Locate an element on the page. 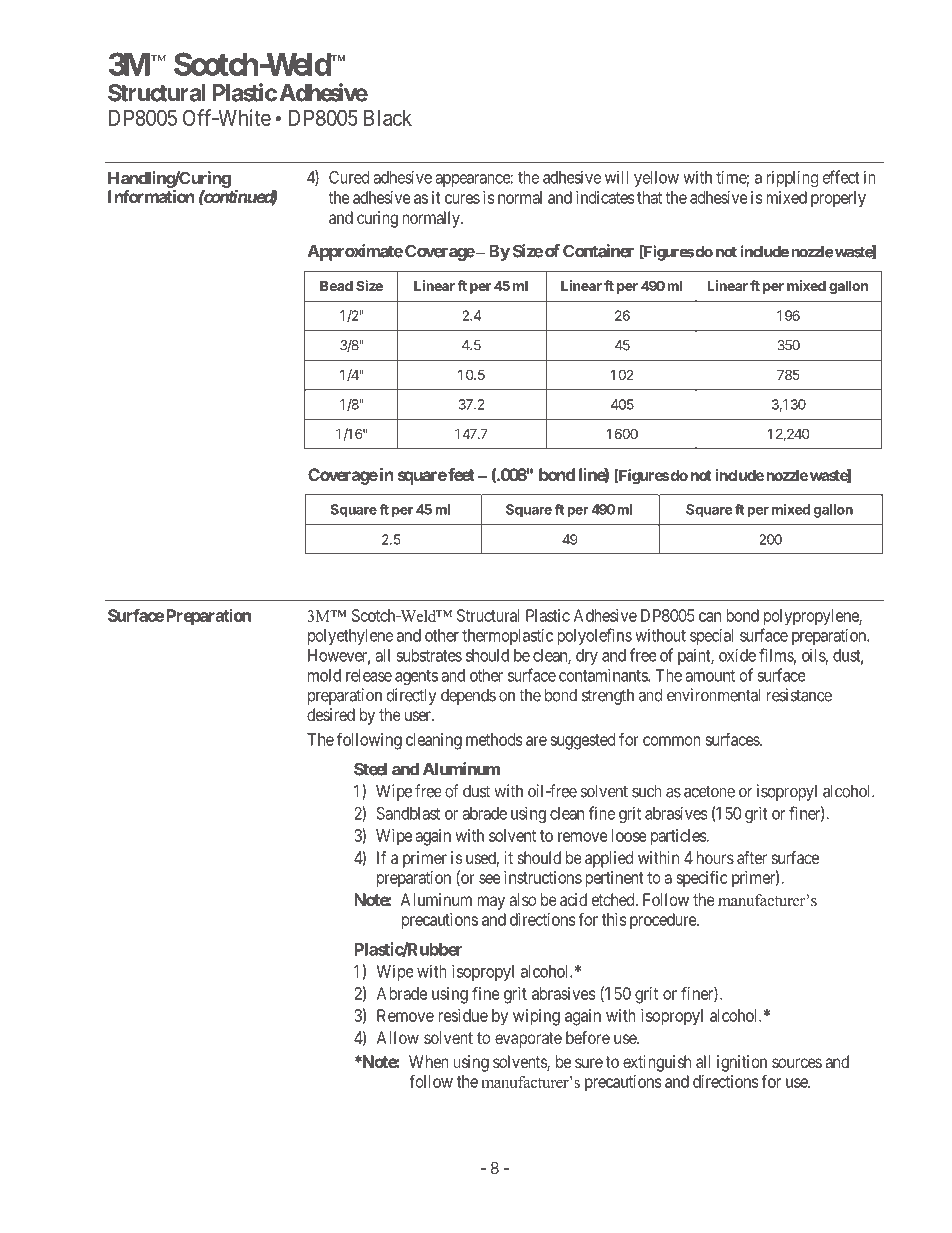  can is located at coordinates (710, 617).
